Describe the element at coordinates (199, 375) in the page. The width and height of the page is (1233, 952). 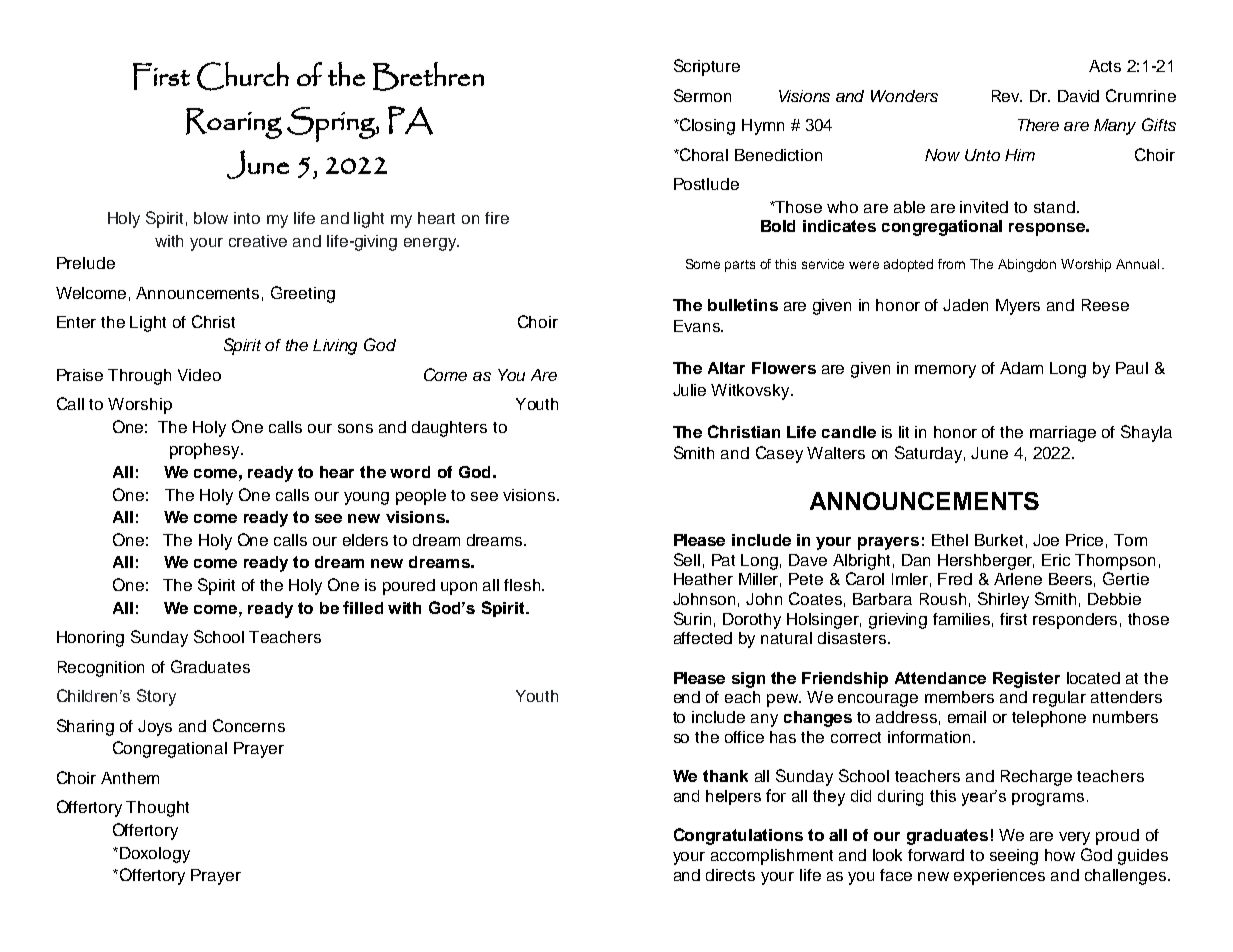
I see `Video` at that location.
